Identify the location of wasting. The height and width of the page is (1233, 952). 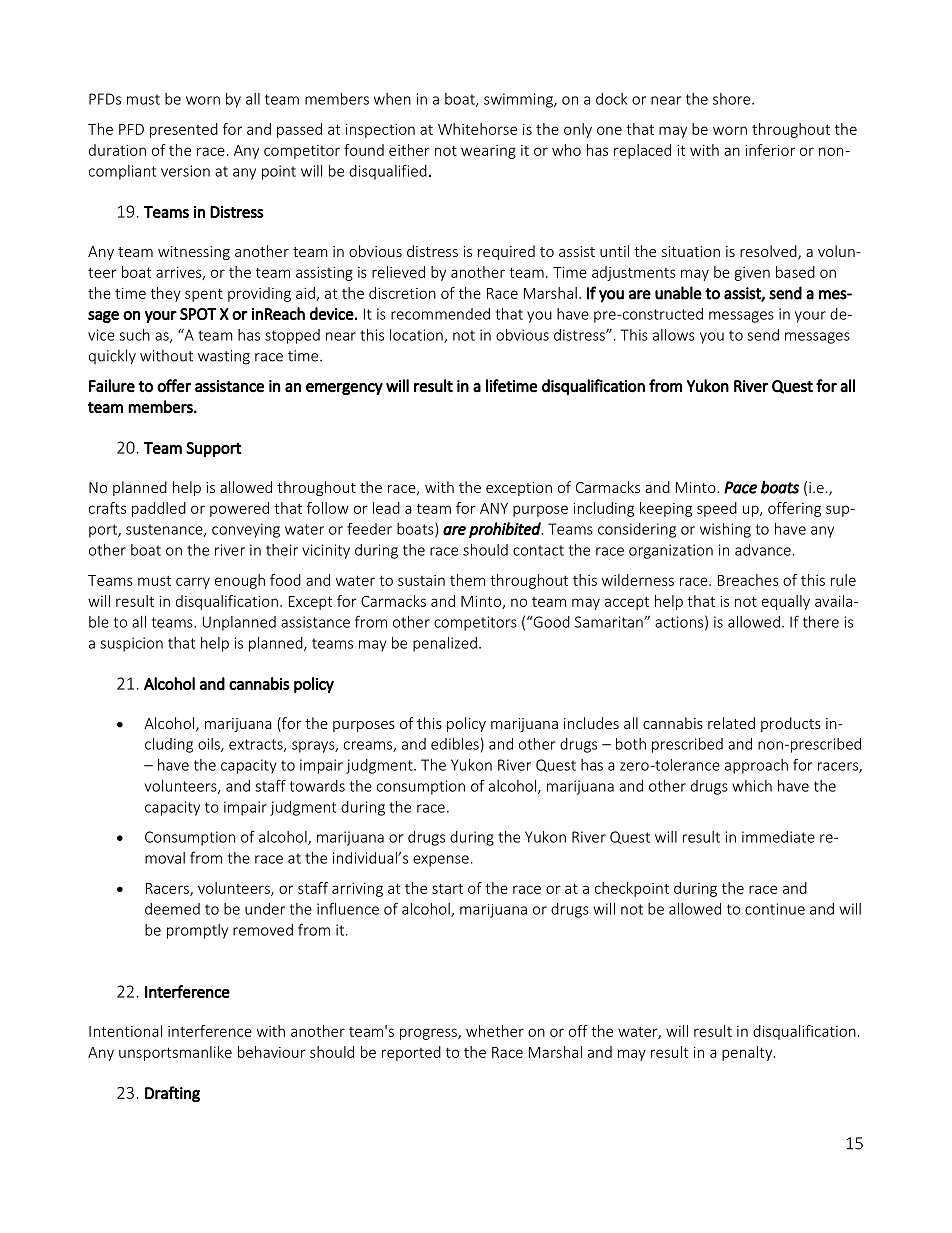
(224, 357).
